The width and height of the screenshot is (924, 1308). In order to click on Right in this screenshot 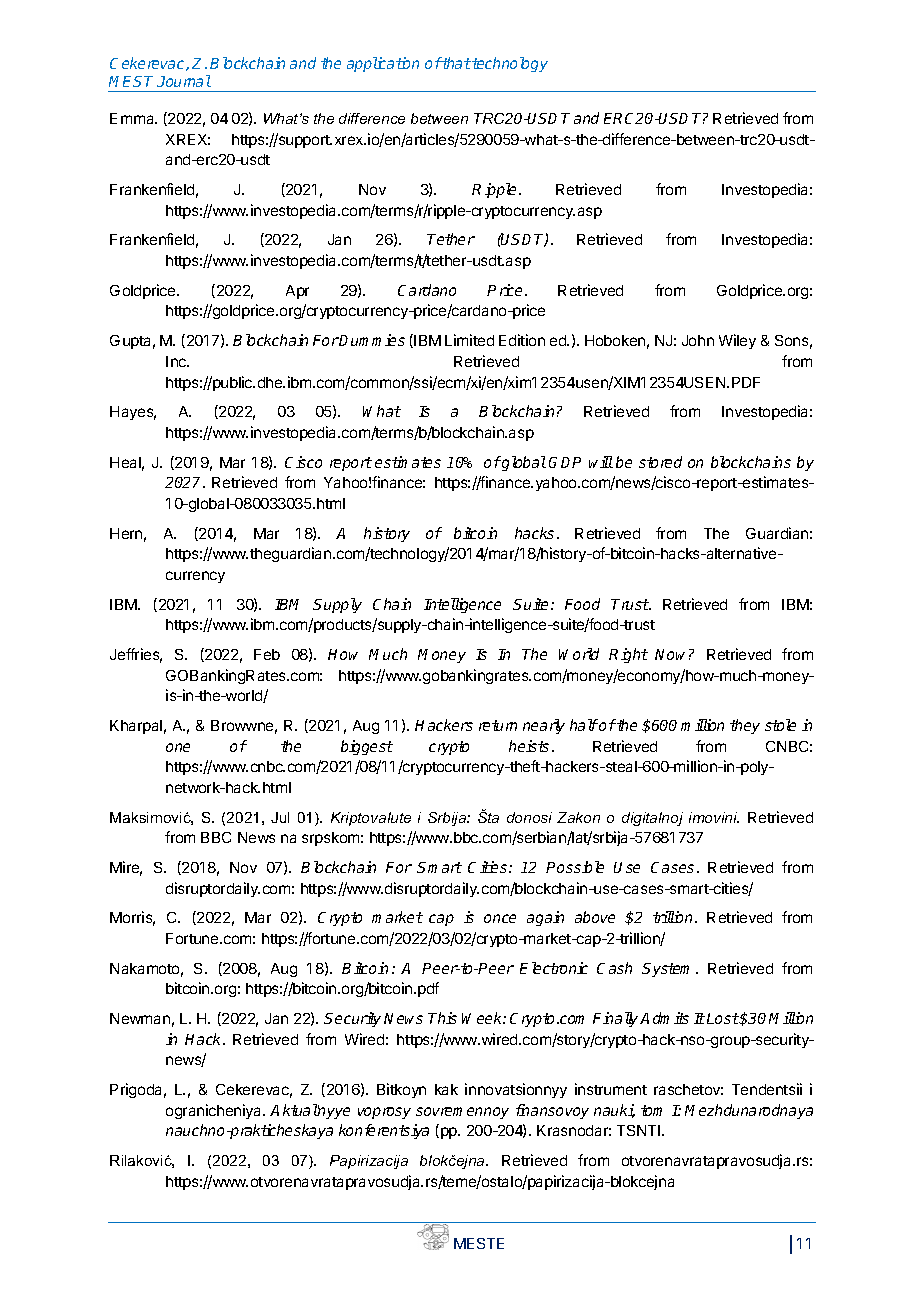, I will do `click(628, 655)`.
